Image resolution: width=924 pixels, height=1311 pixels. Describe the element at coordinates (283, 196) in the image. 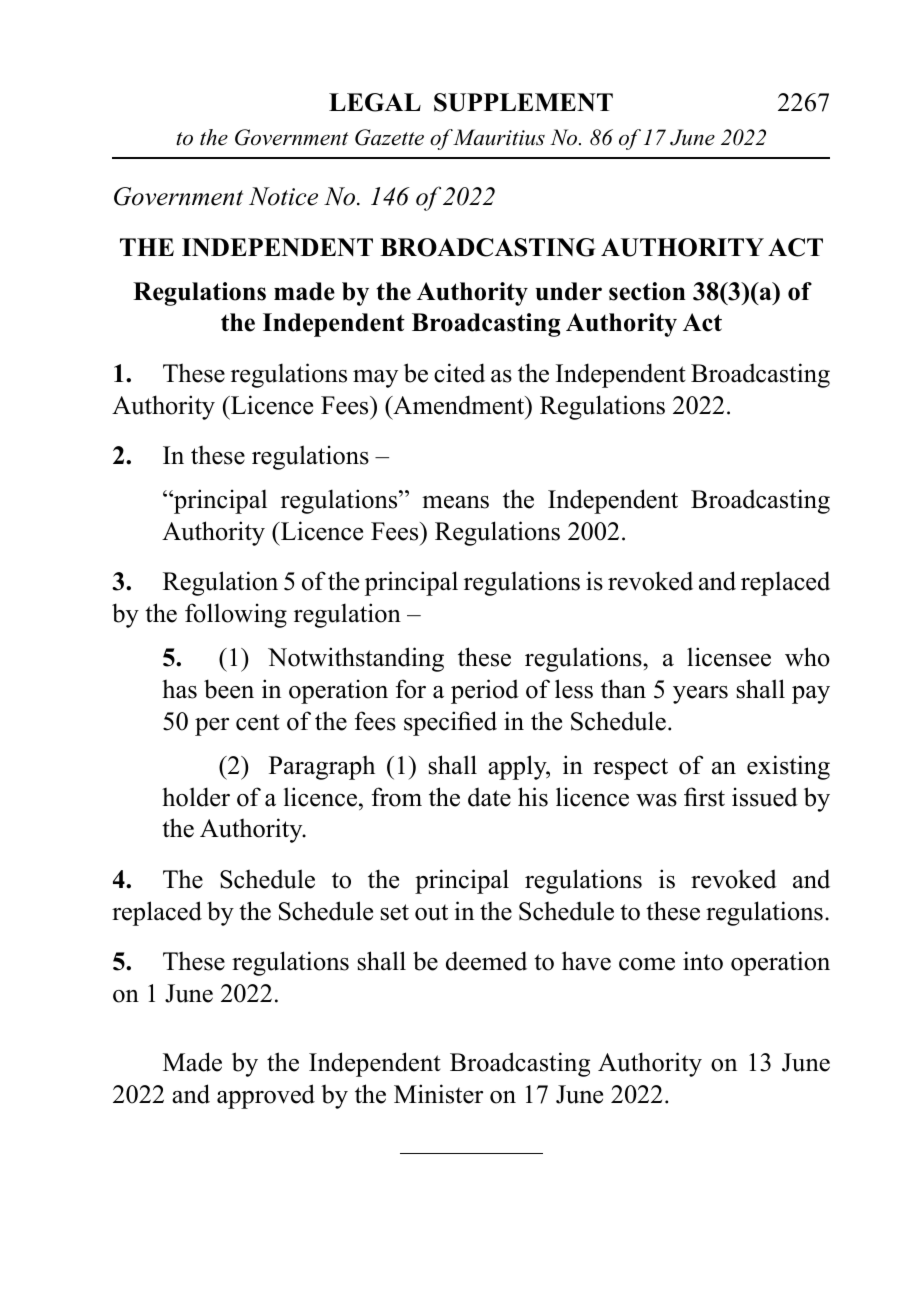

I see `Notice` at that location.
